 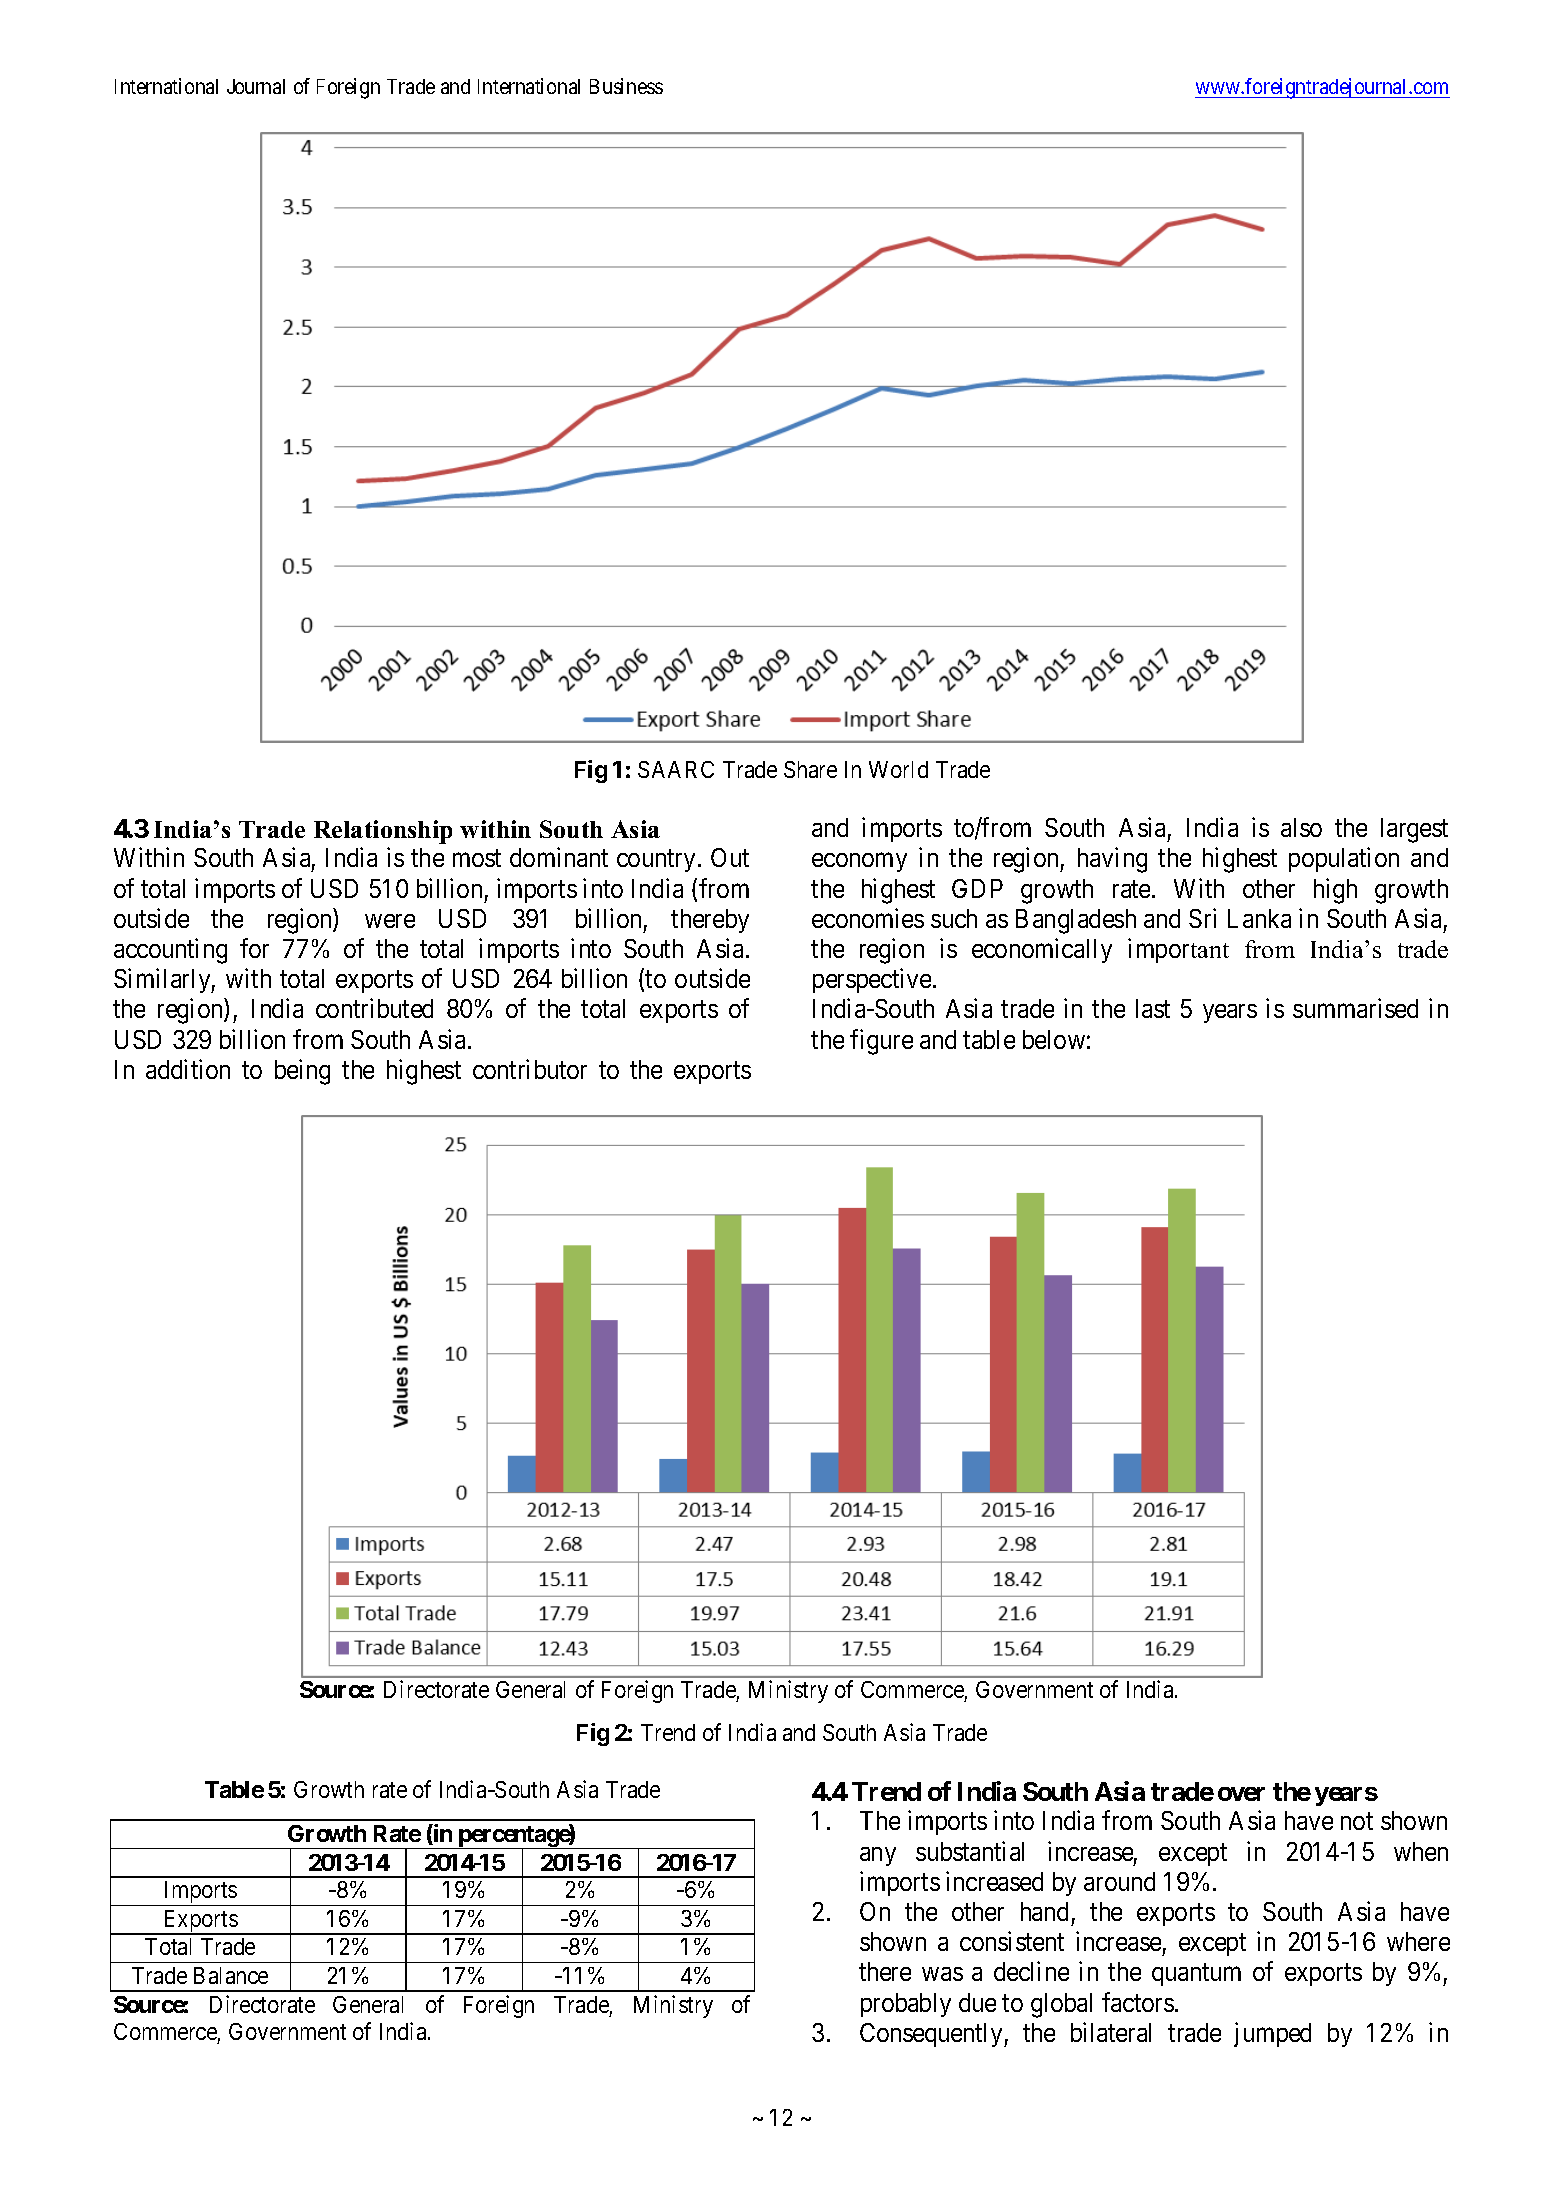 What do you see at coordinates (383, 832) in the screenshot?
I see `Relationship` at bounding box center [383, 832].
